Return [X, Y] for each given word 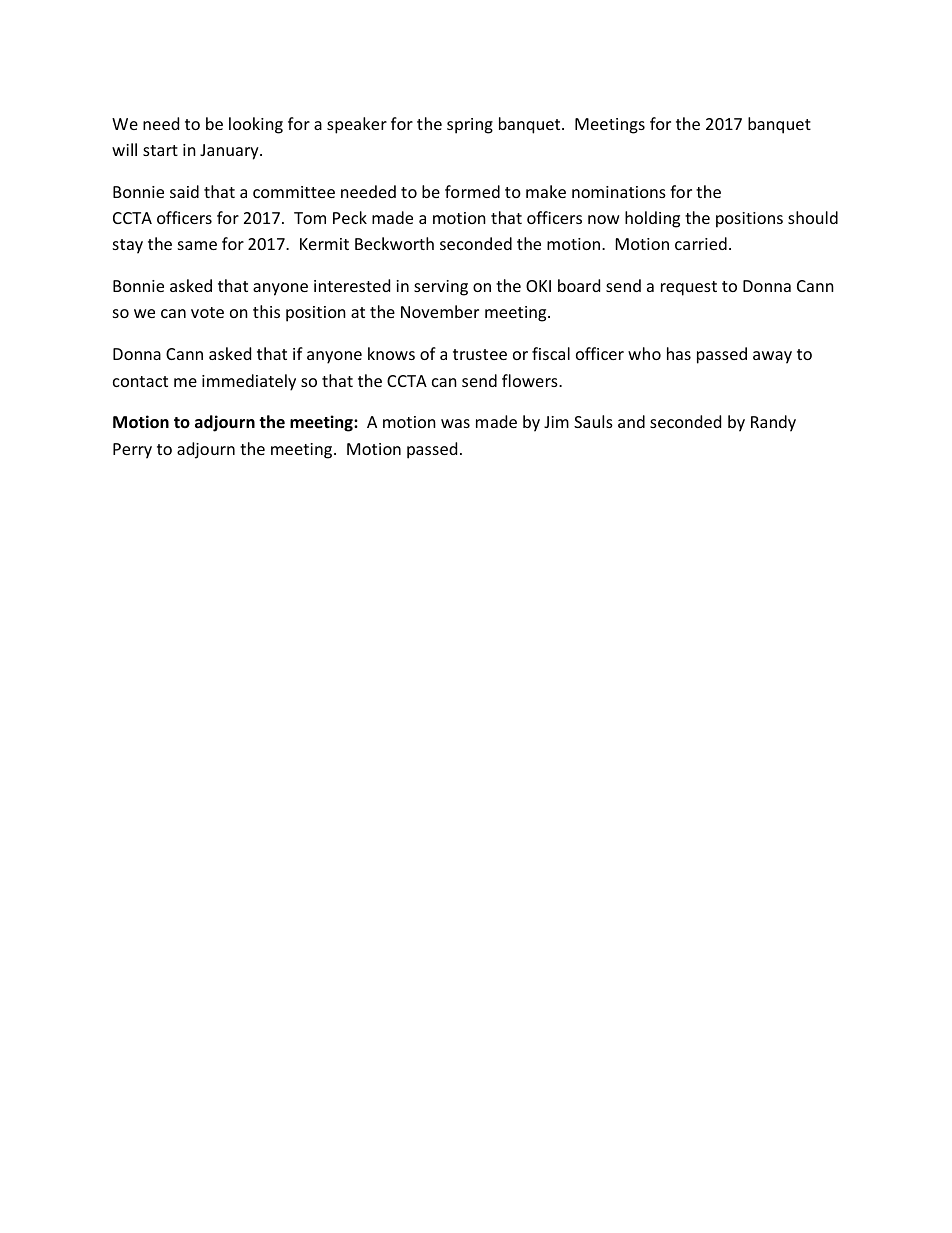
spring [470, 126]
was [455, 423]
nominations [619, 192]
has [679, 353]
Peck [350, 217]
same [197, 245]
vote [207, 312]
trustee [480, 354]
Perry [132, 451]
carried [701, 243]
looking [256, 125]
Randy [773, 423]
